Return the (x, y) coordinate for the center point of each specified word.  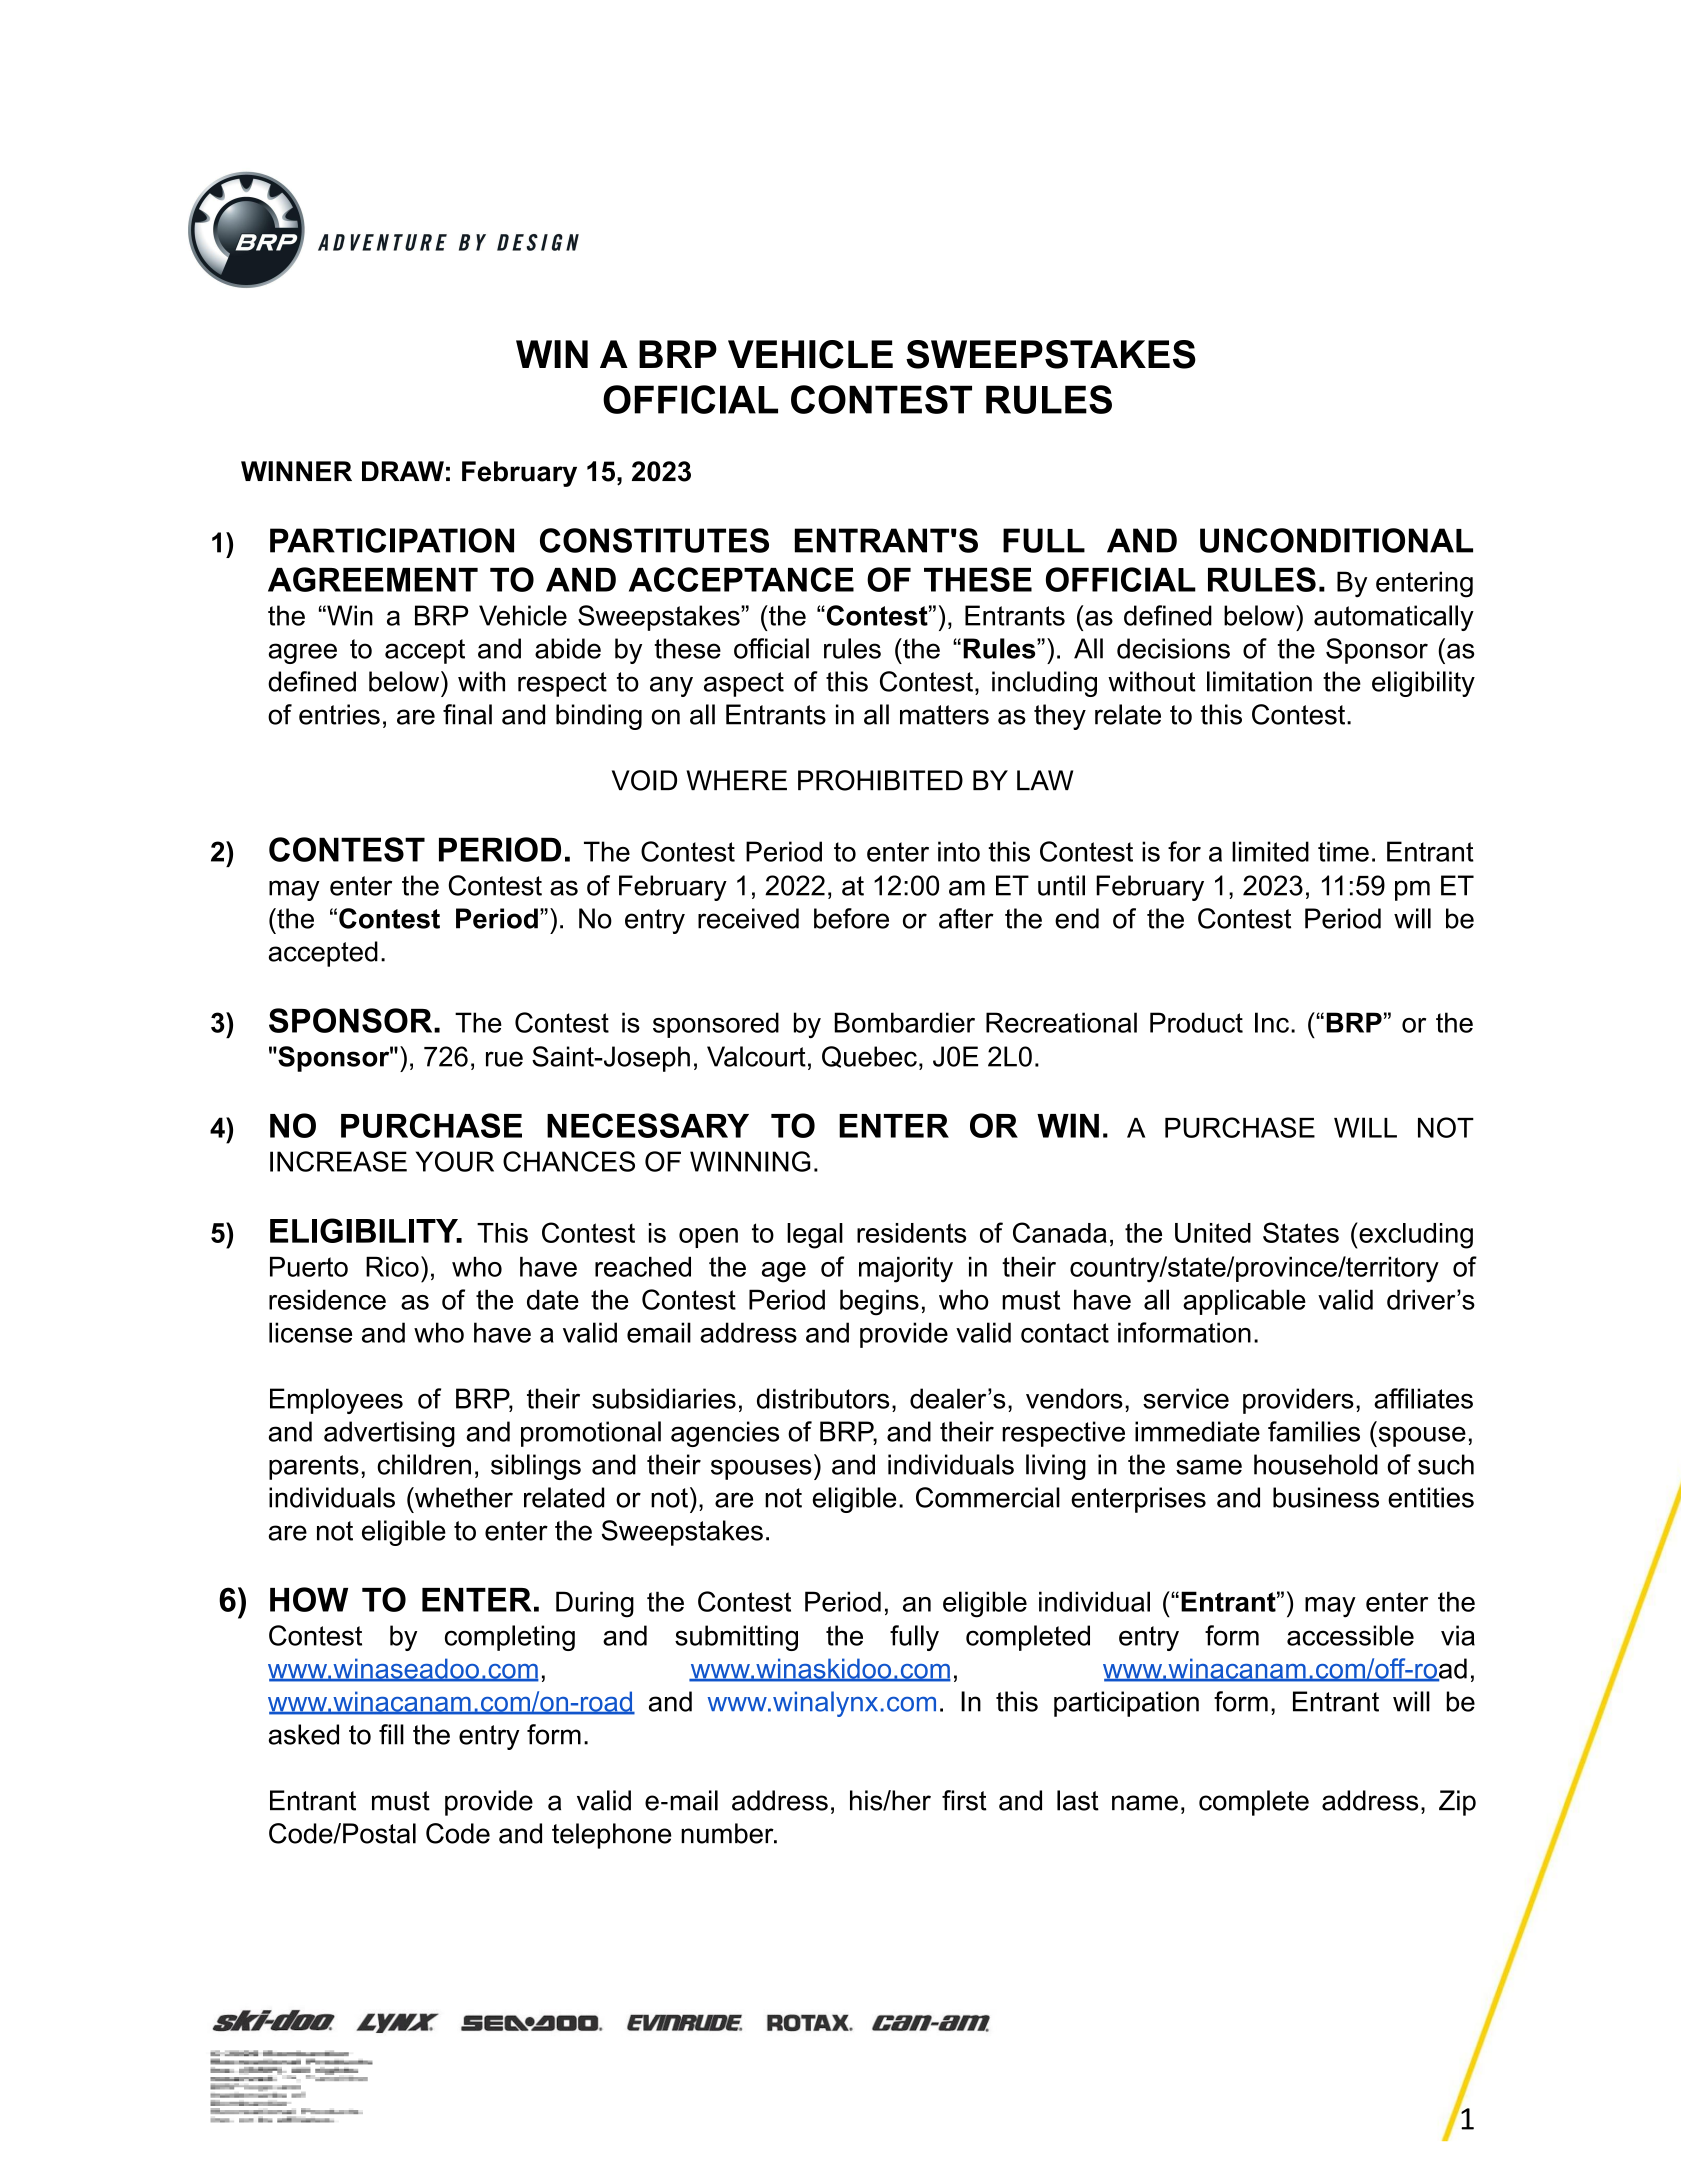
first (964, 1800)
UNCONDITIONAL (1336, 540)
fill (391, 1734)
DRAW (403, 471)
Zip (1457, 1803)
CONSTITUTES (654, 540)
